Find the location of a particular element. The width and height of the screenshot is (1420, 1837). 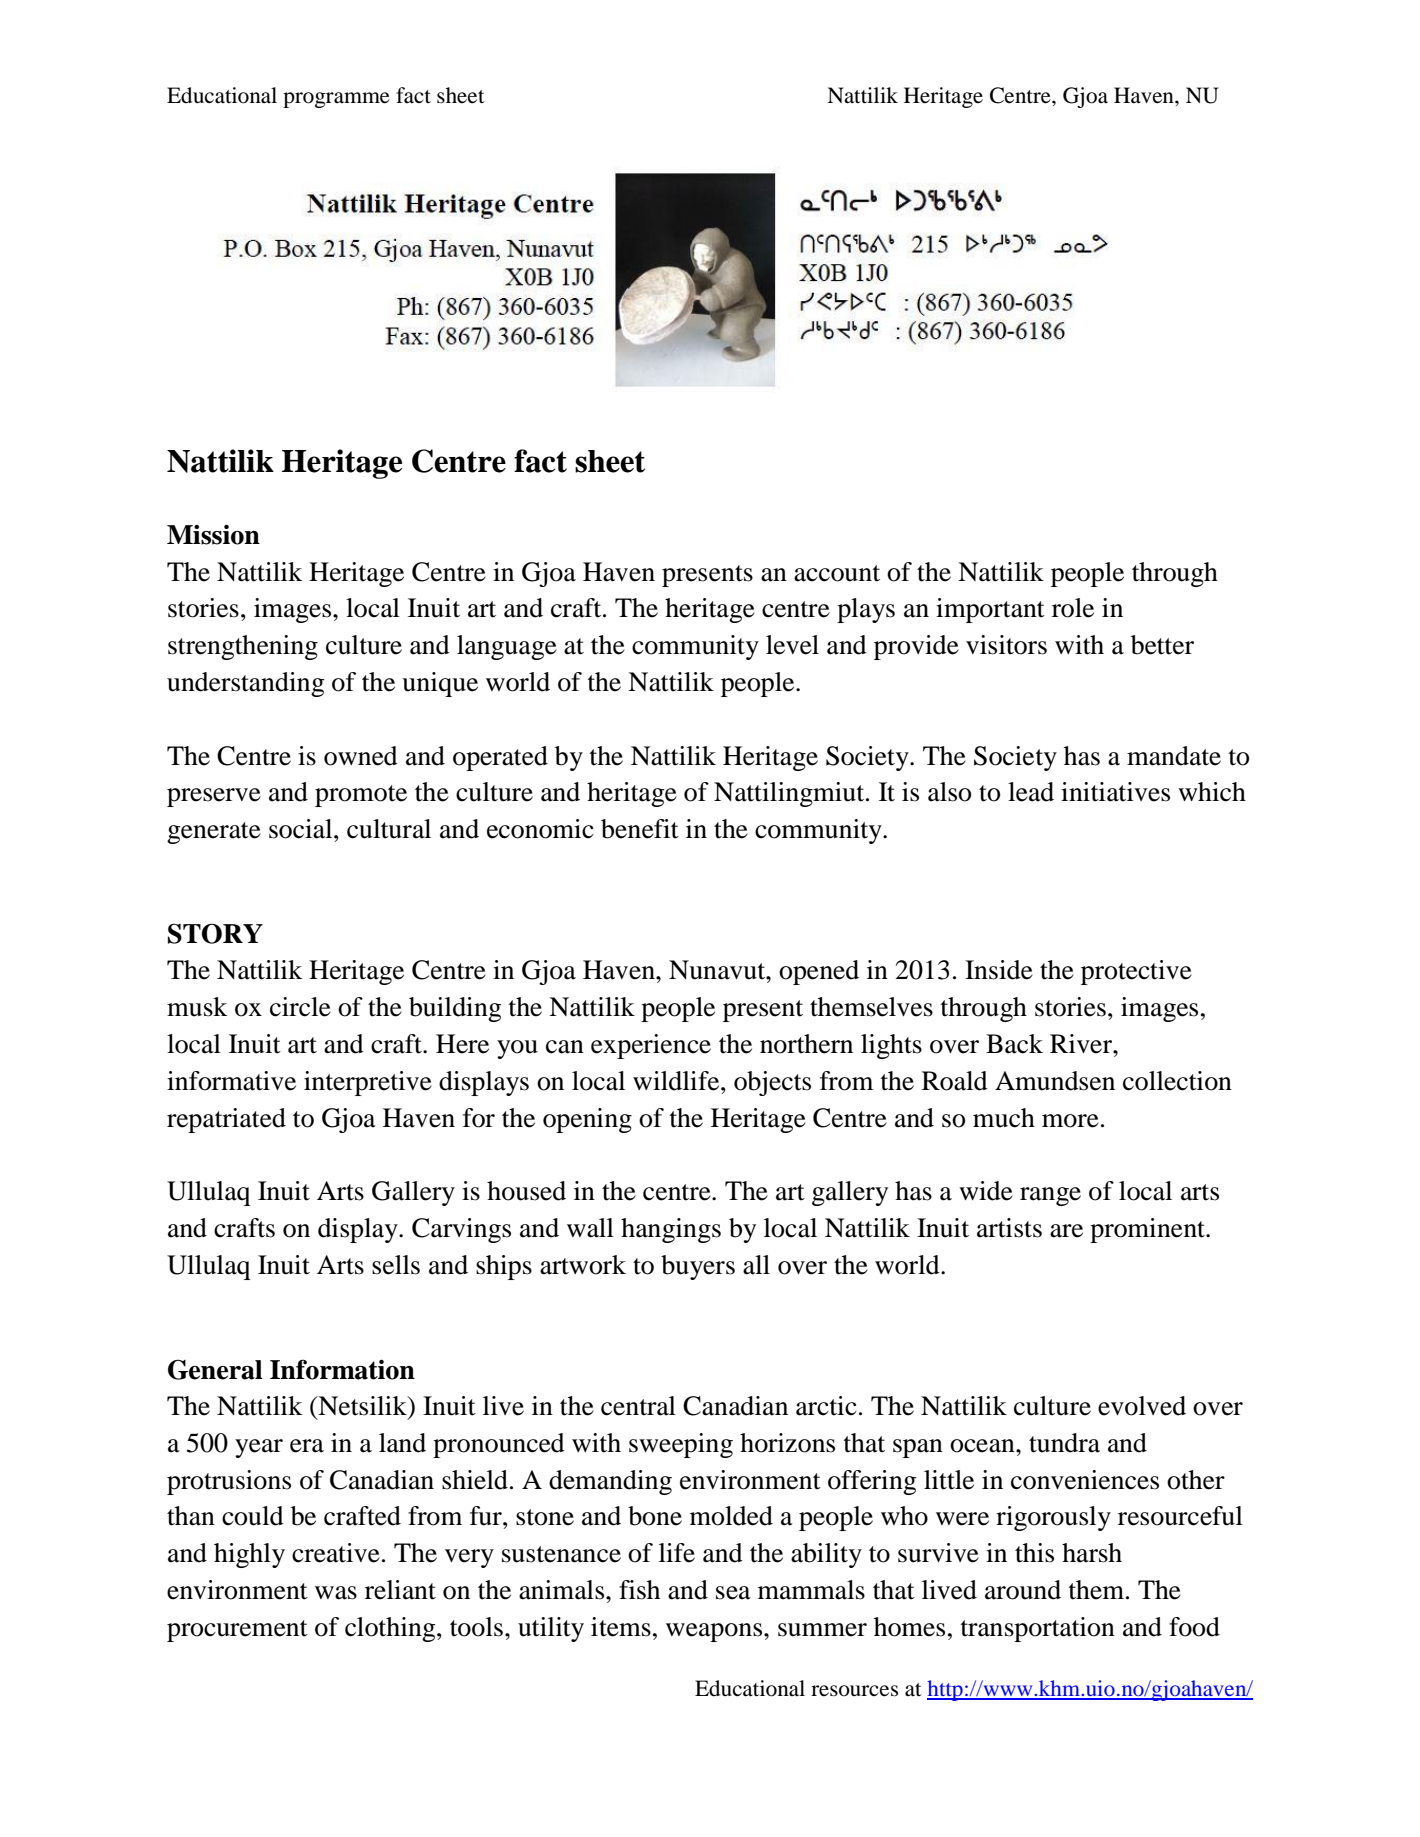

role is located at coordinates (1073, 608).
